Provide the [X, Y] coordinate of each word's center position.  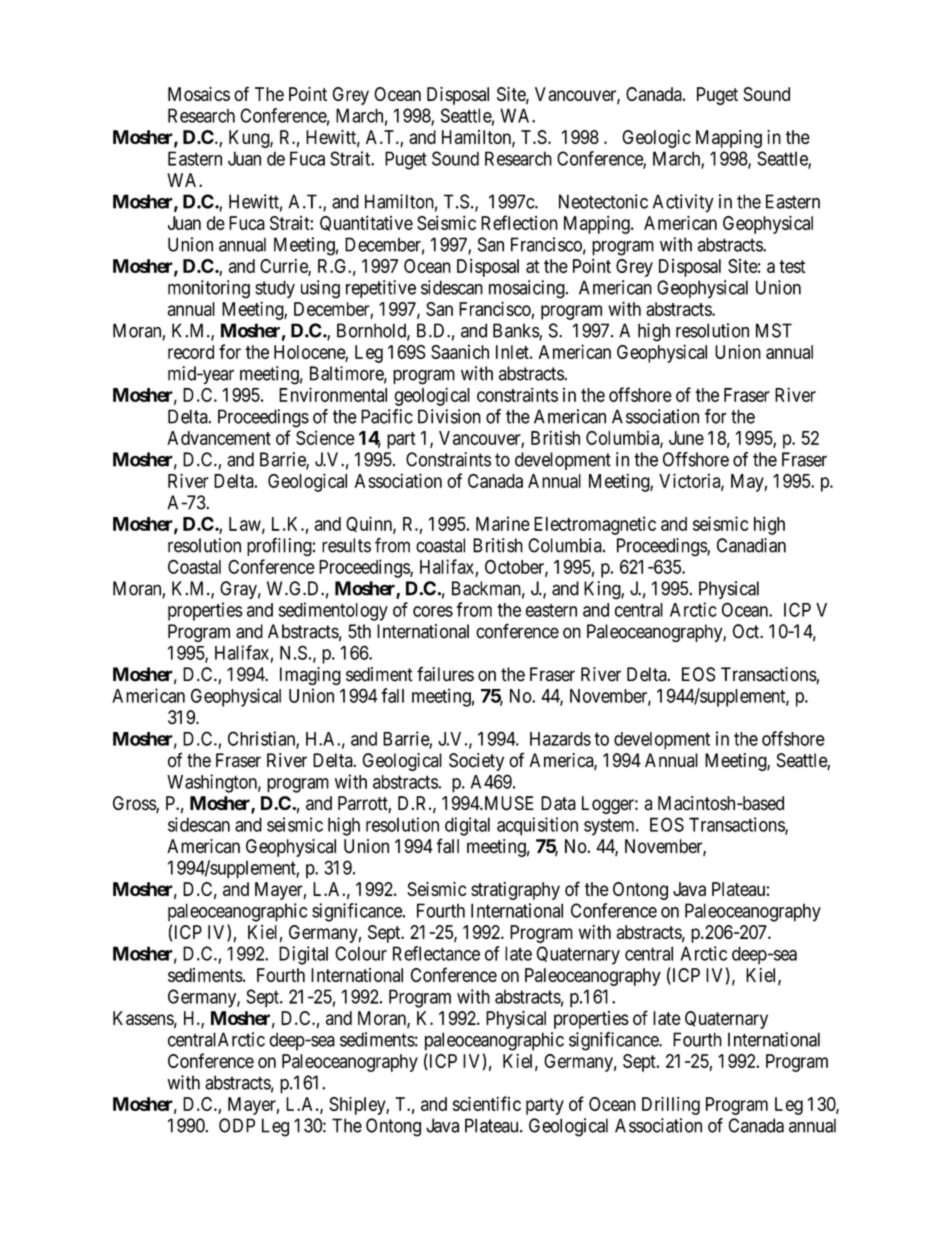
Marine [503, 523]
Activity [683, 203]
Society [476, 762]
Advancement [219, 438]
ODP [237, 1125]
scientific [487, 1103]
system [610, 827]
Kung [250, 139]
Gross [135, 804]
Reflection [519, 222]
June [686, 438]
